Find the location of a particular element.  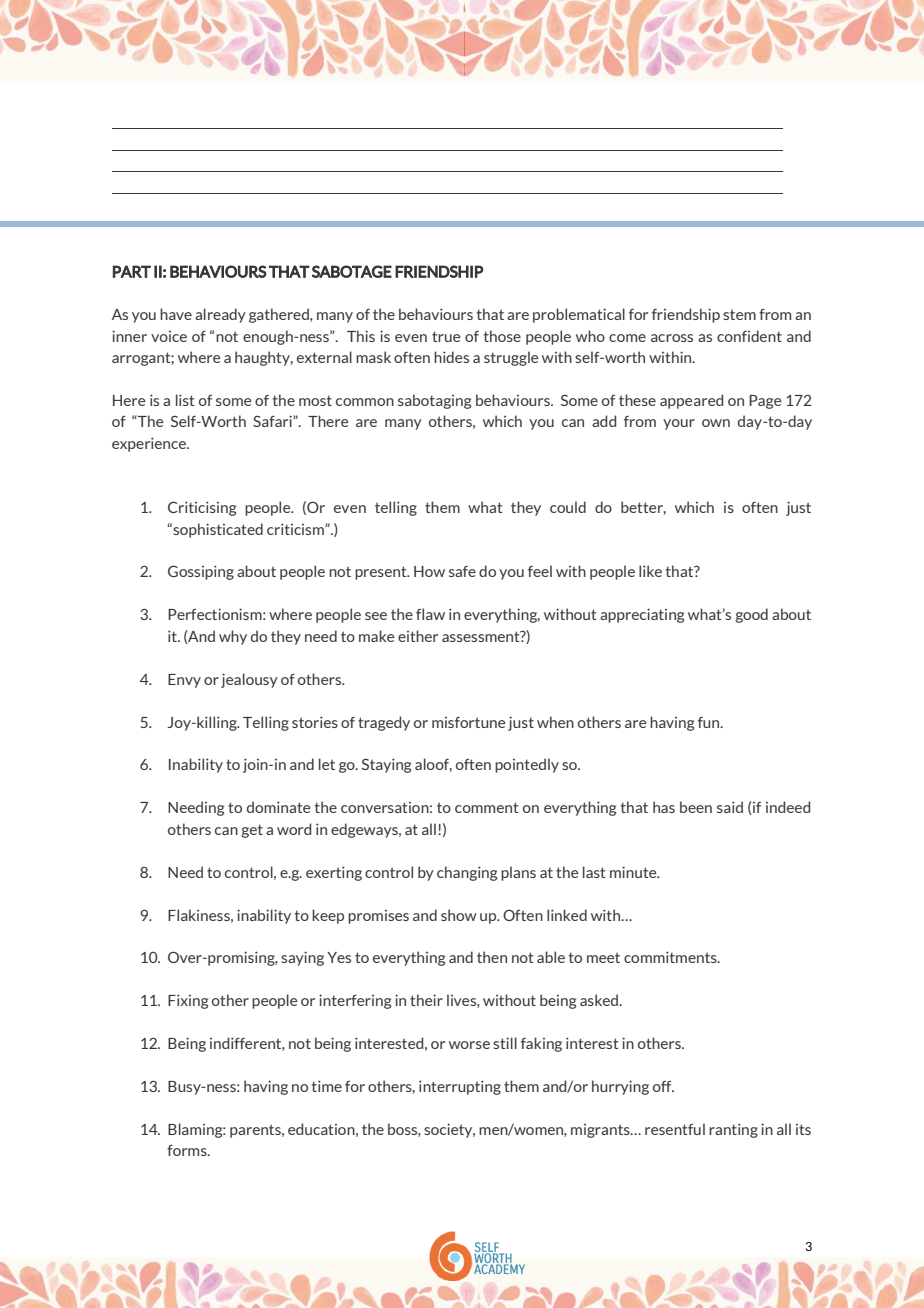

interrupting is located at coordinates (460, 1087).
